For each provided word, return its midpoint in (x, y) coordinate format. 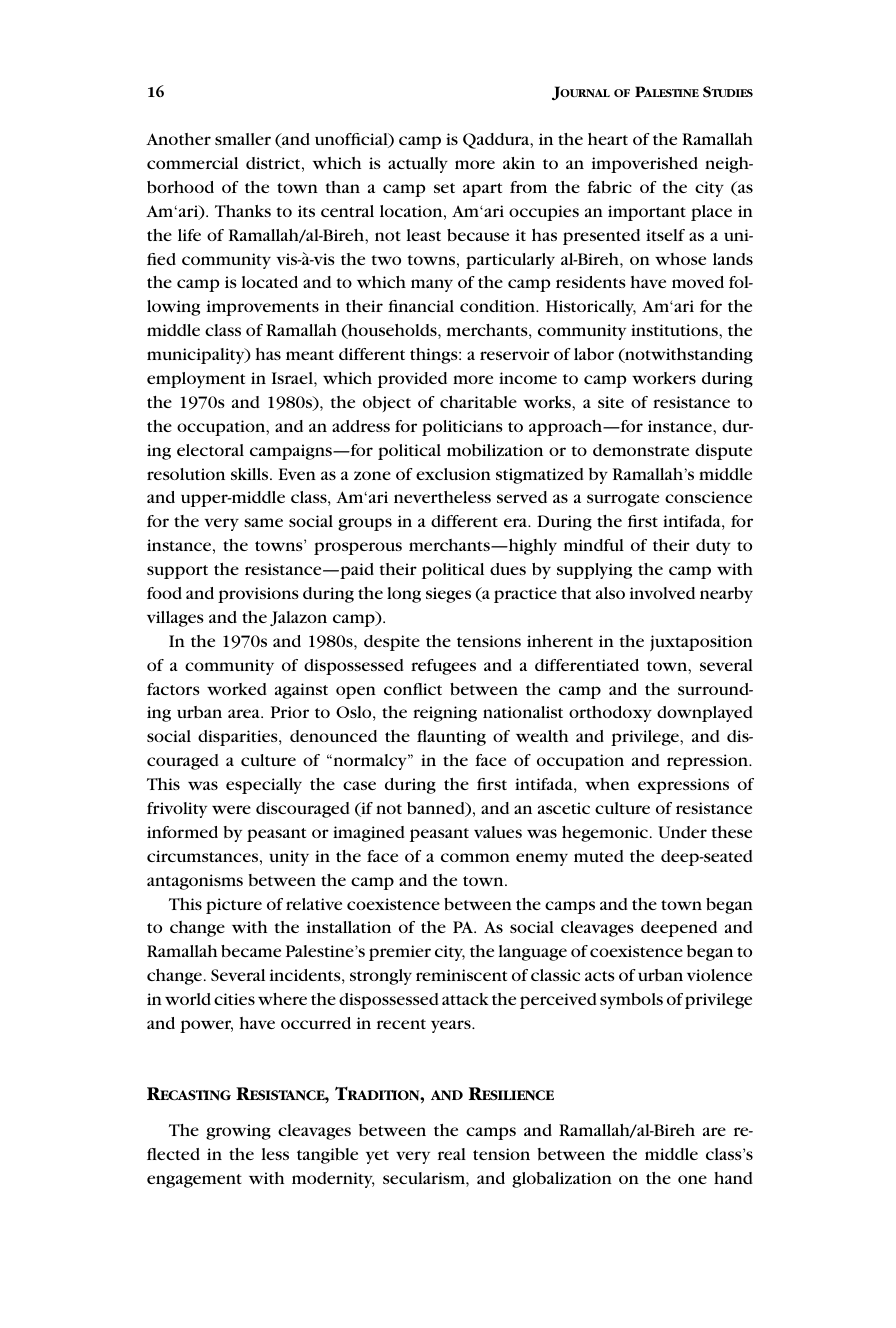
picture (234, 906)
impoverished (645, 165)
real (452, 1154)
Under (682, 832)
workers (664, 378)
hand (733, 1178)
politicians (462, 428)
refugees (443, 667)
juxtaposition (701, 643)
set (444, 188)
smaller (243, 139)
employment (196, 380)
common (475, 857)
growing (238, 1132)
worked (236, 689)
